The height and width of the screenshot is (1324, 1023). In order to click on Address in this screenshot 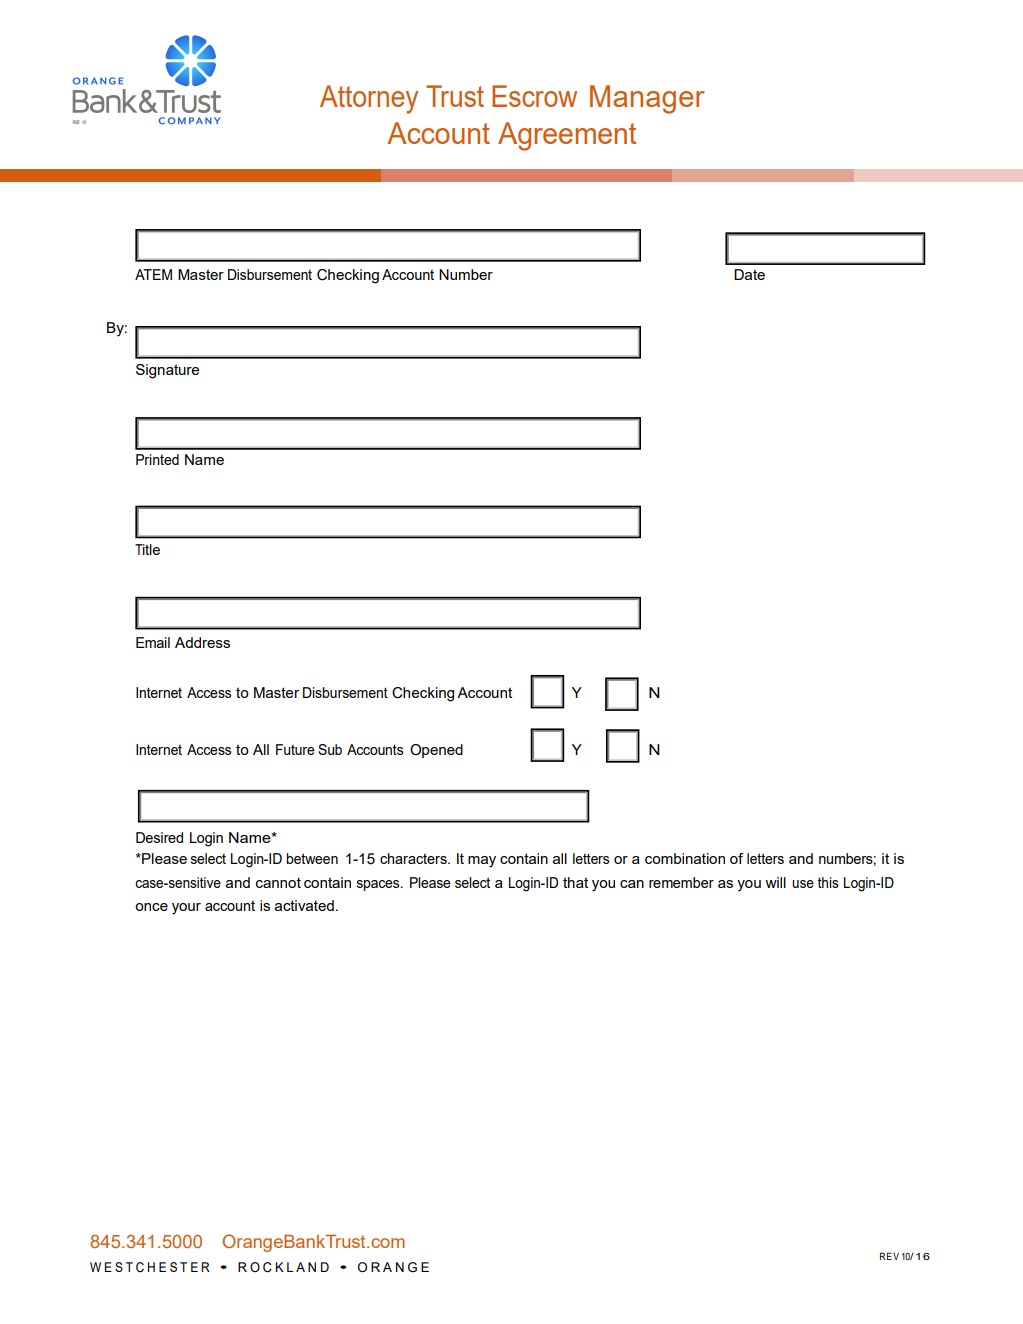, I will do `click(202, 642)`.
